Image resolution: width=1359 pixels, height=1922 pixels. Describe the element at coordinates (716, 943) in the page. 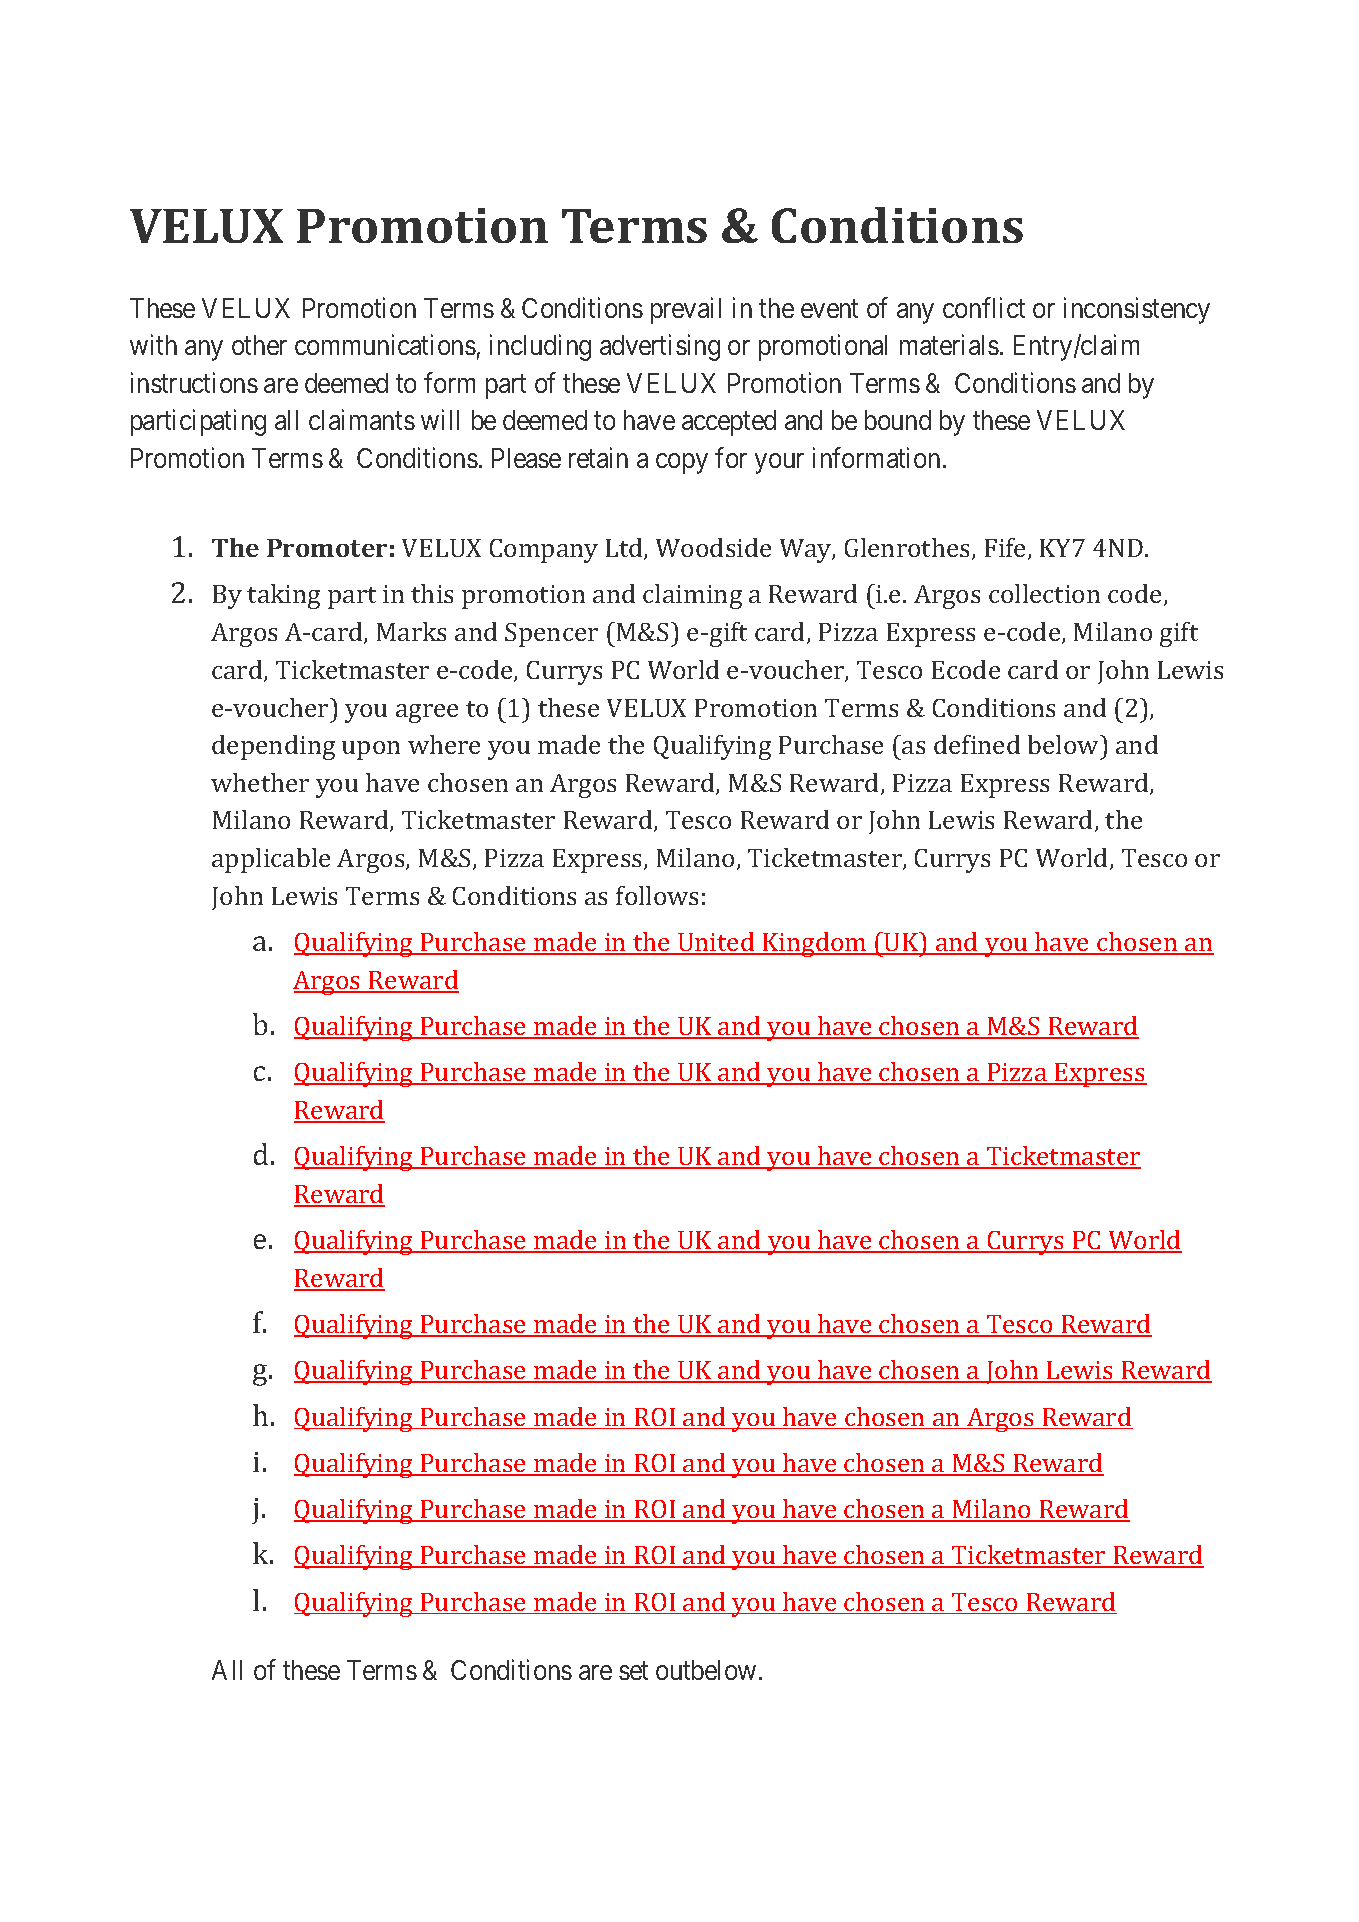

I see `United` at that location.
